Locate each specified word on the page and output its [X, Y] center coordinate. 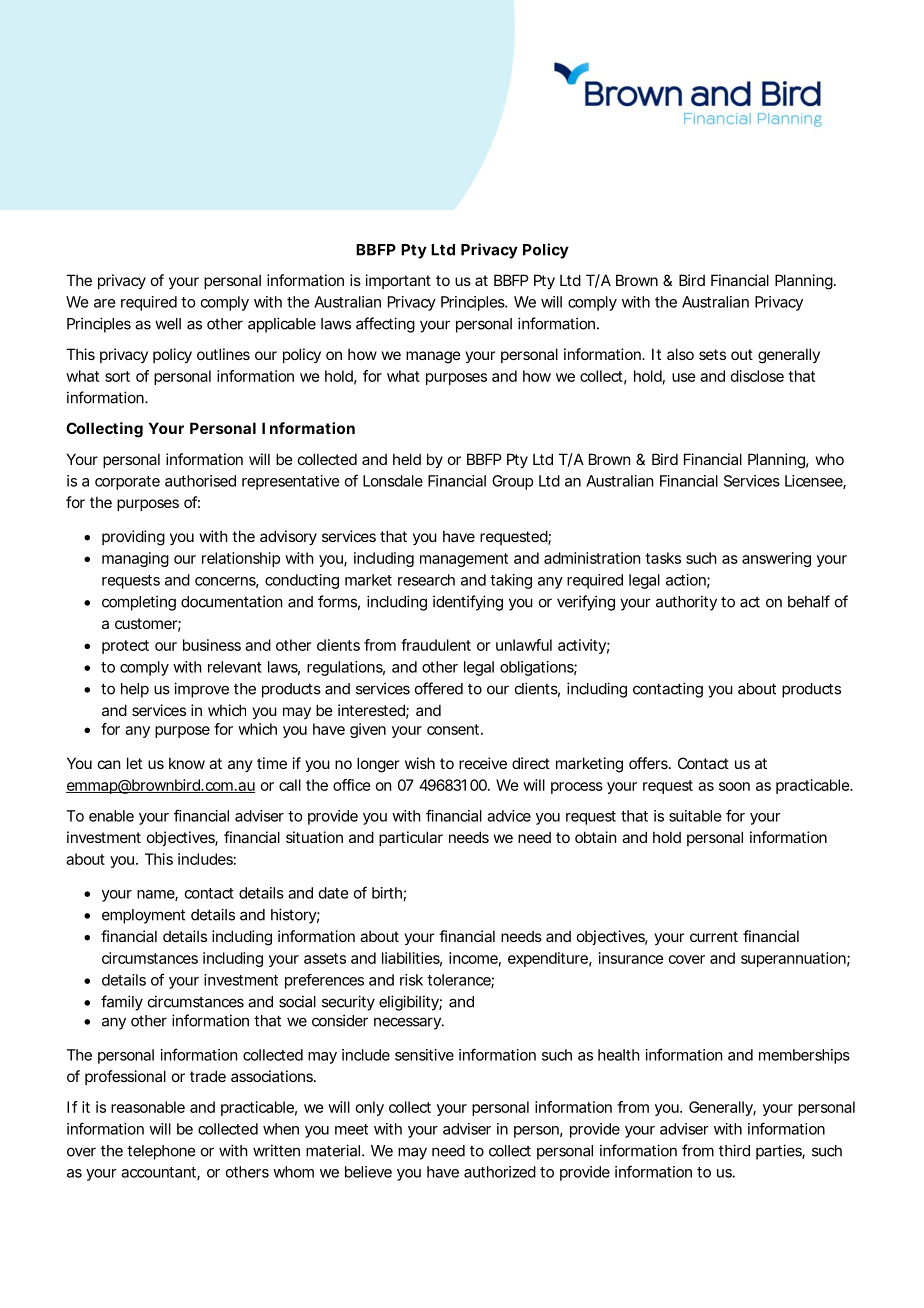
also [680, 354]
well [168, 324]
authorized [500, 1172]
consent [455, 729]
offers [649, 763]
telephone [161, 1152]
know [187, 763]
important [398, 281]
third [734, 1150]
